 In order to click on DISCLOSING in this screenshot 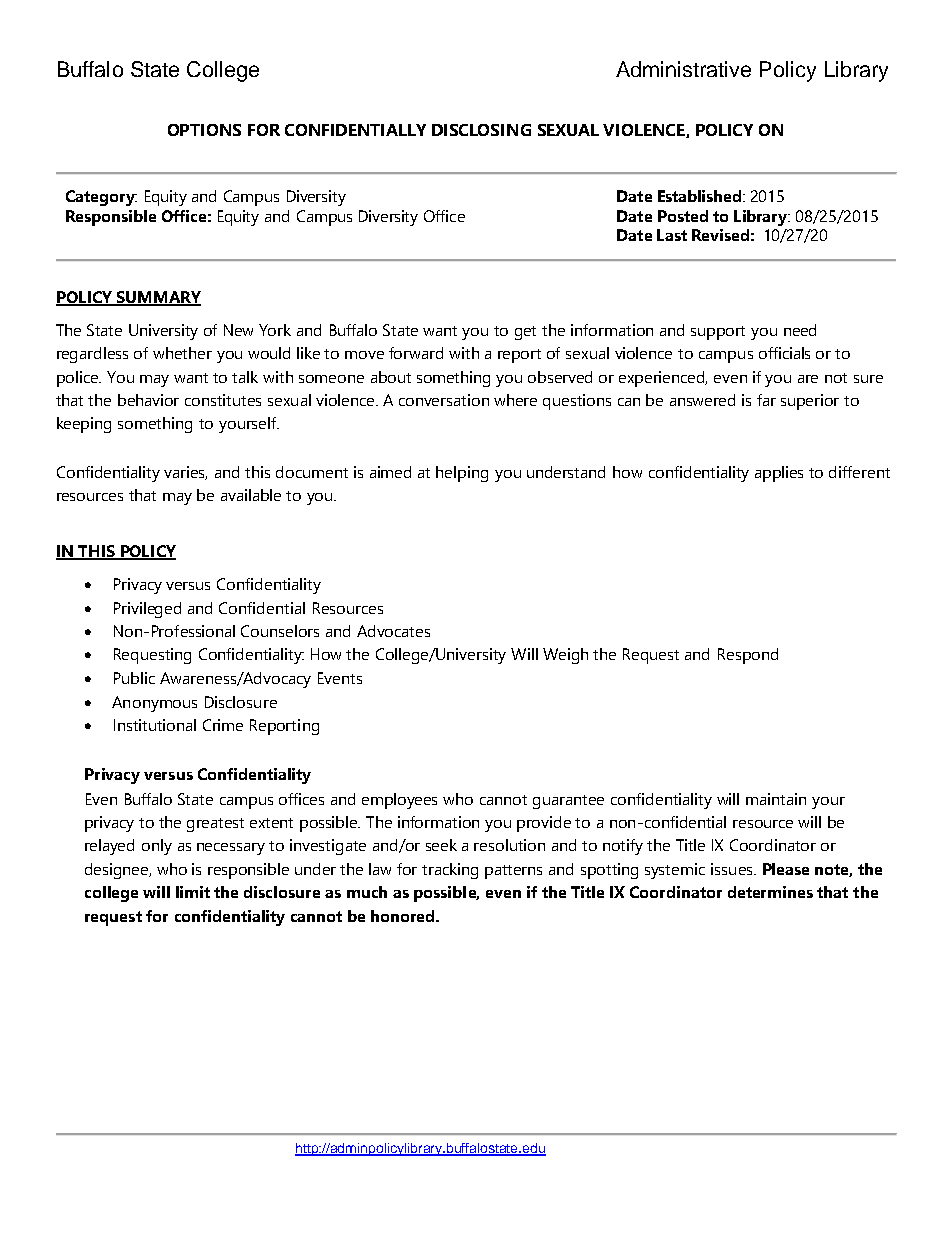, I will do `click(481, 130)`.
